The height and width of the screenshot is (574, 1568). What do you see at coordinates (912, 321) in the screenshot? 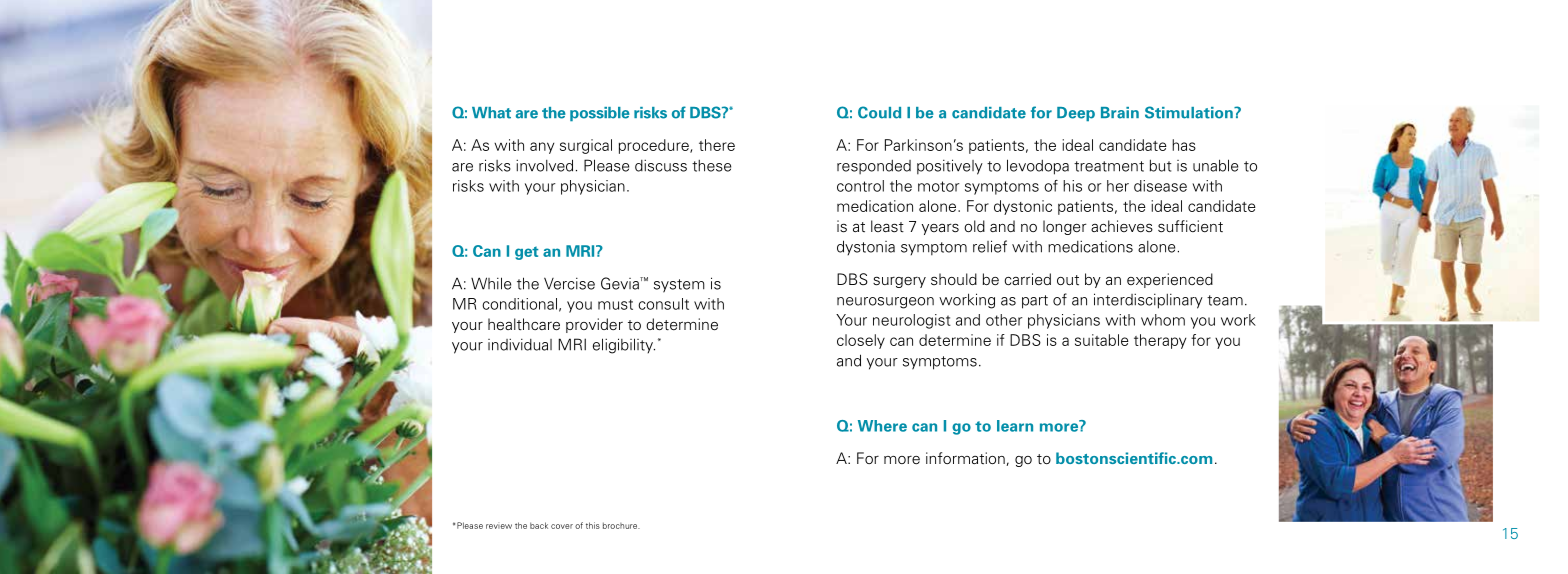
I see `neurologist` at bounding box center [912, 321].
